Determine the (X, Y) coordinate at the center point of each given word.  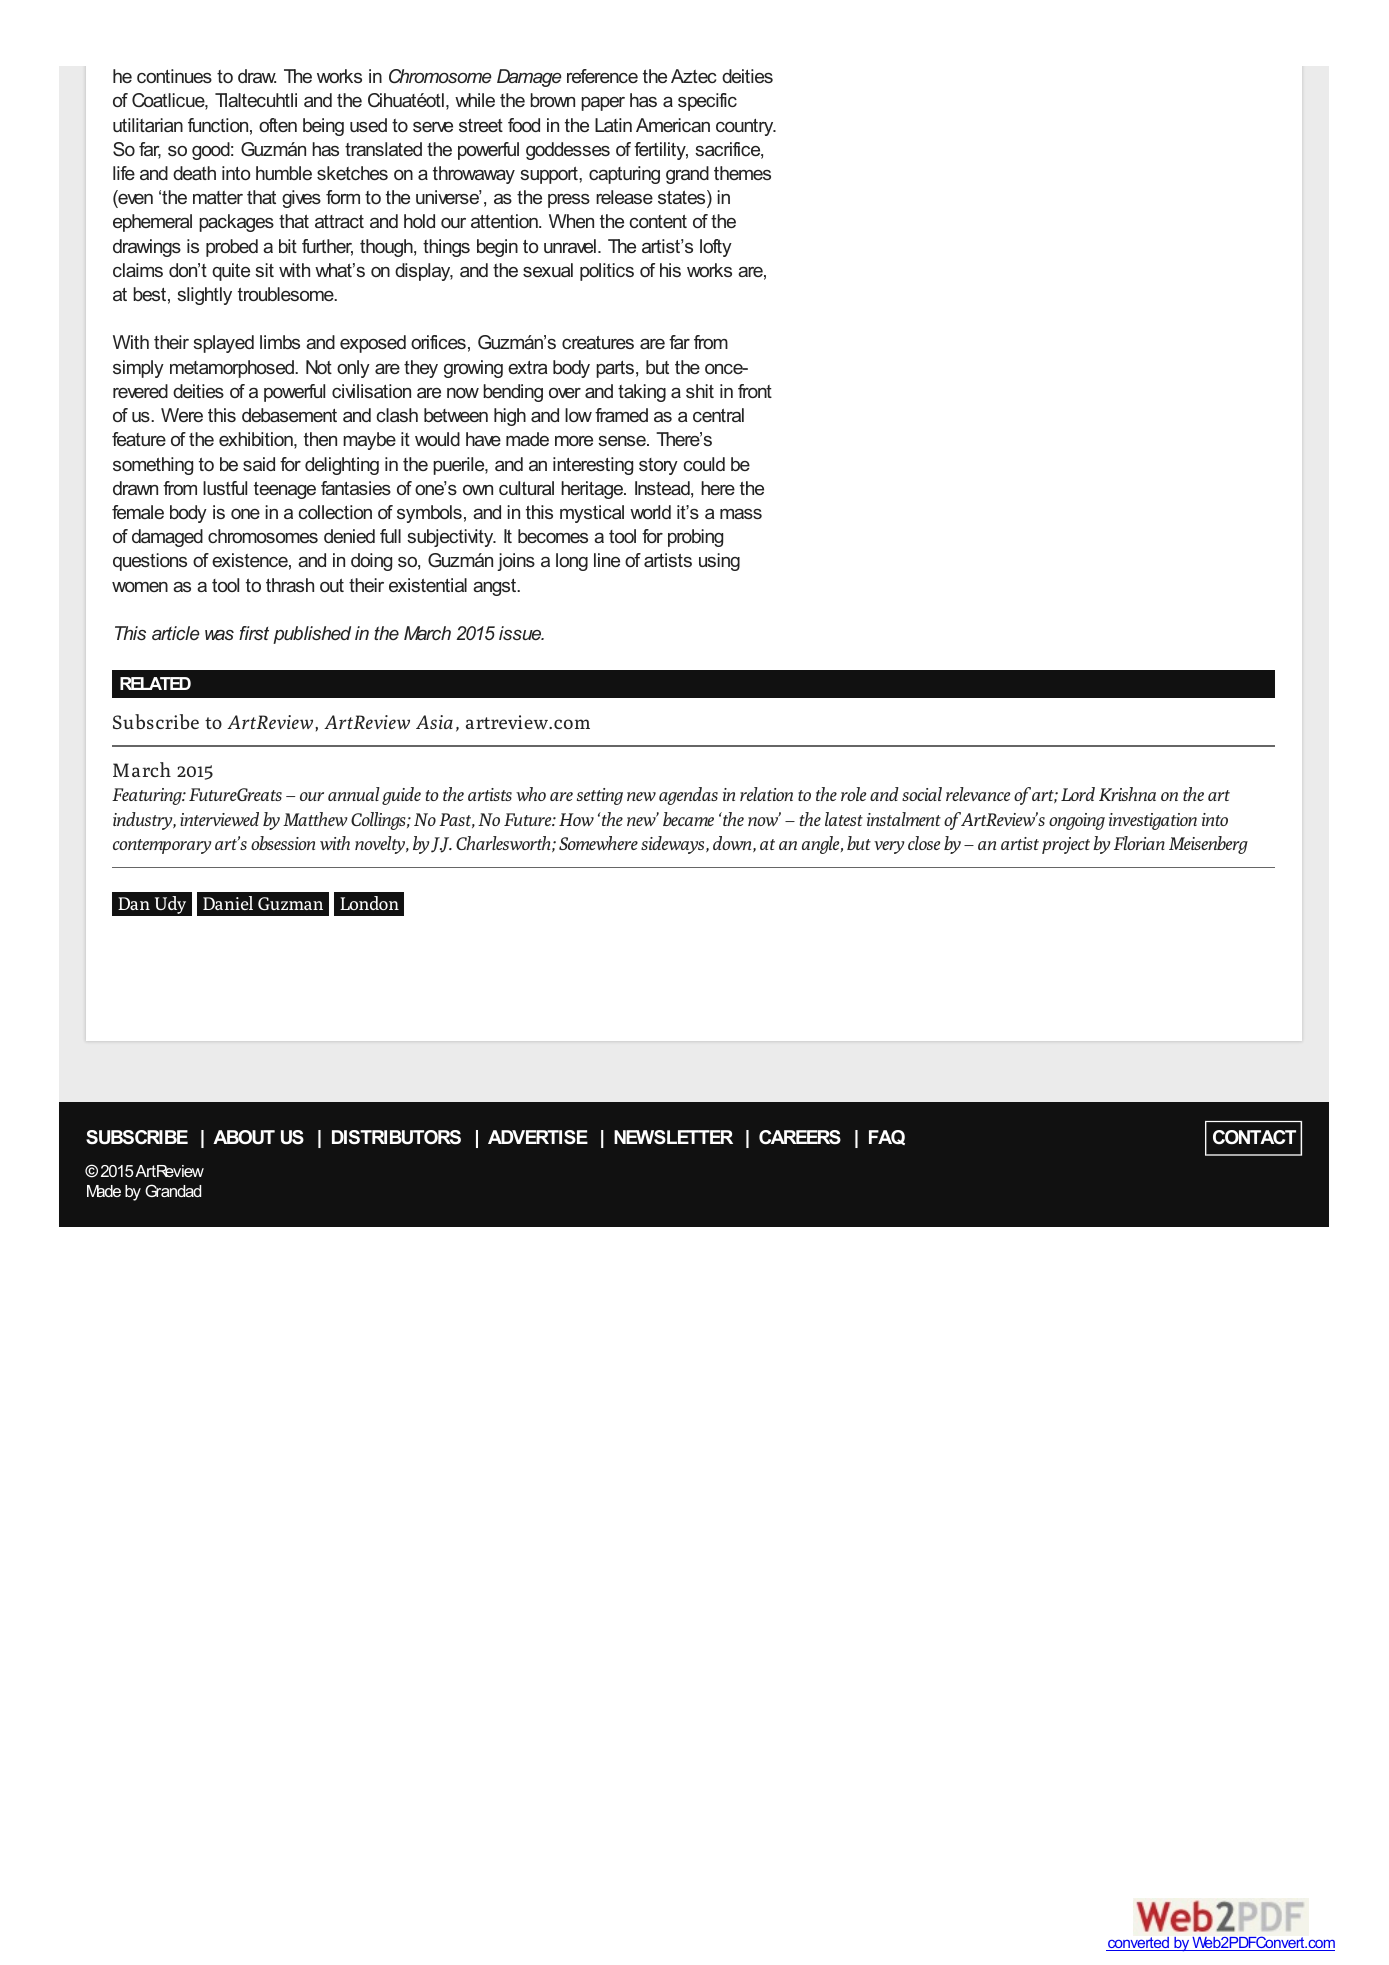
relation (766, 794)
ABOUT (244, 1137)
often (278, 125)
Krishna (1127, 794)
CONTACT (1254, 1137)
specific (707, 102)
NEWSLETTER (673, 1137)
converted (1138, 1944)
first (254, 633)
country (746, 127)
